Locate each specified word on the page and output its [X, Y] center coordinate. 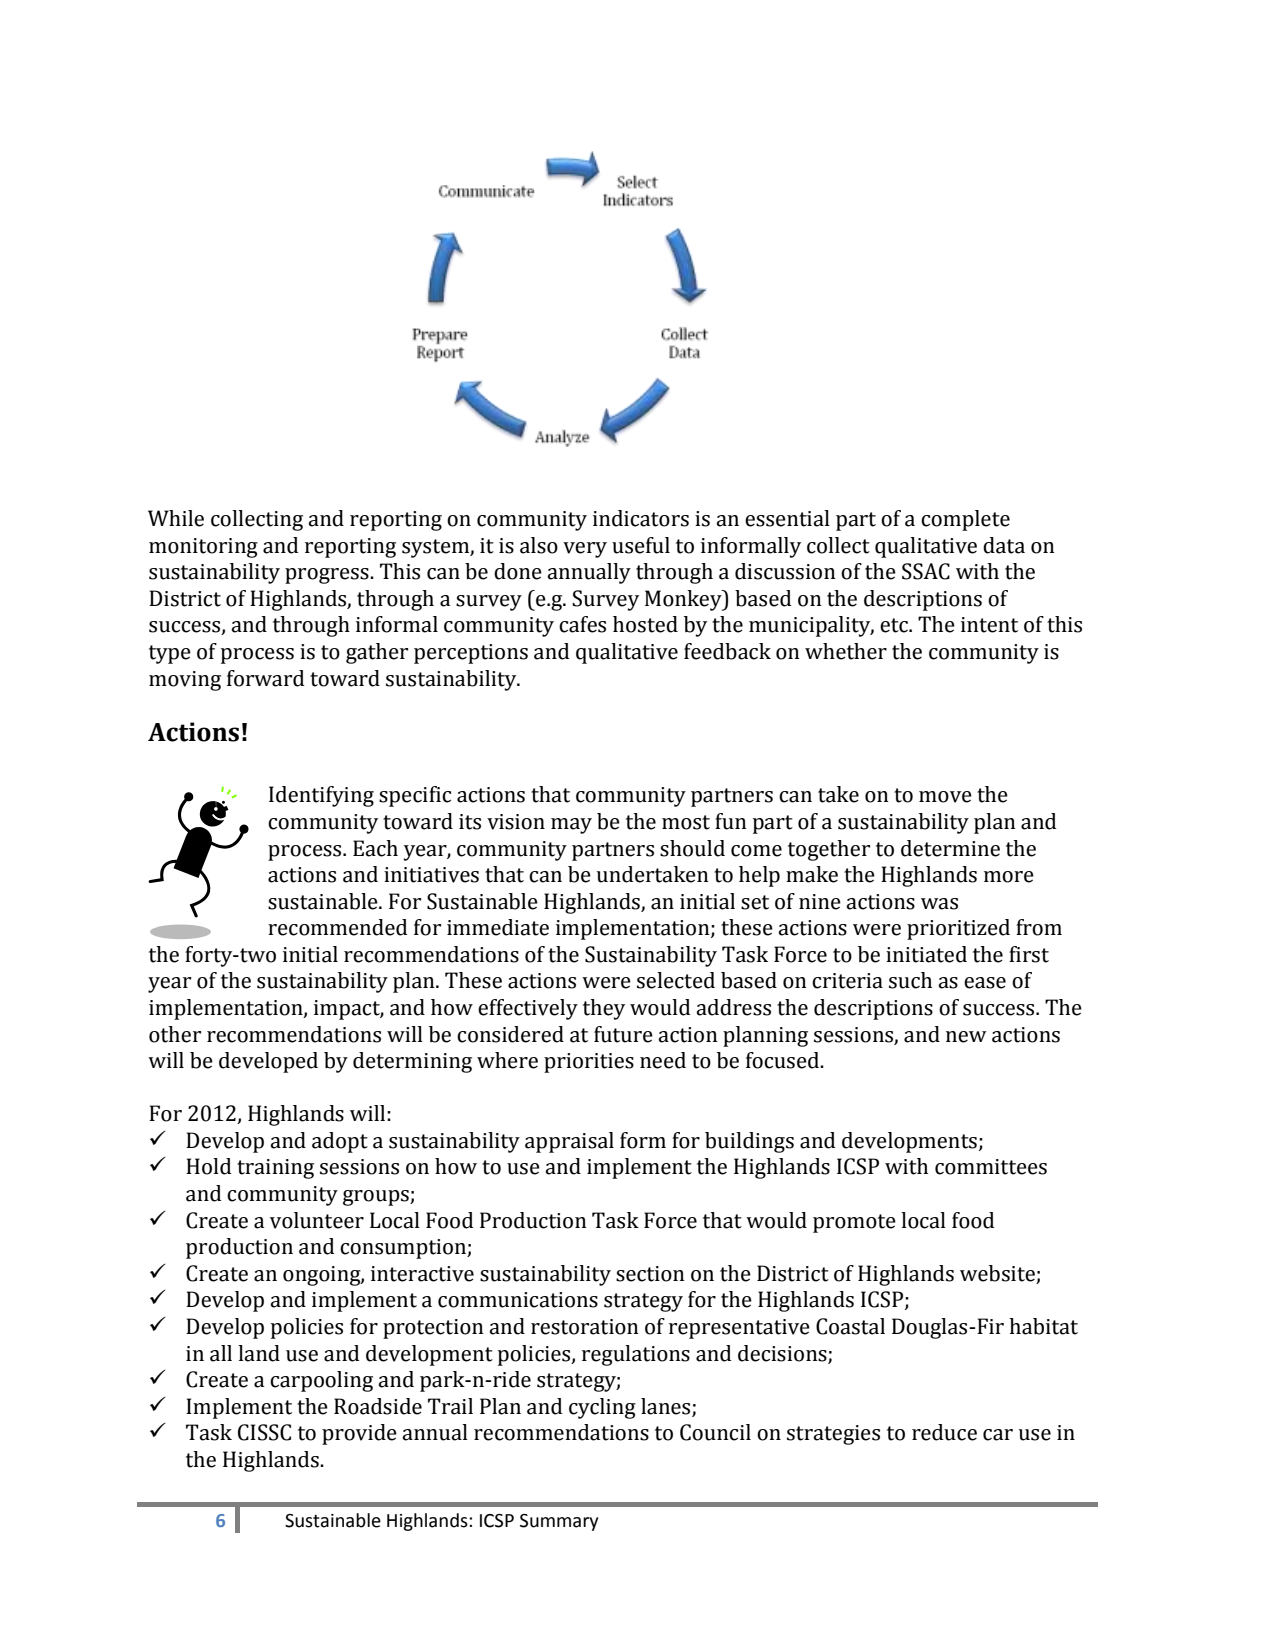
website [998, 1274]
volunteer [317, 1220]
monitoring [203, 548]
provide [359, 1434]
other [175, 1034]
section [650, 1274]
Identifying [321, 796]
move [945, 797]
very [585, 550]
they [604, 1009]
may [571, 826]
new [966, 1037]
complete [965, 520]
